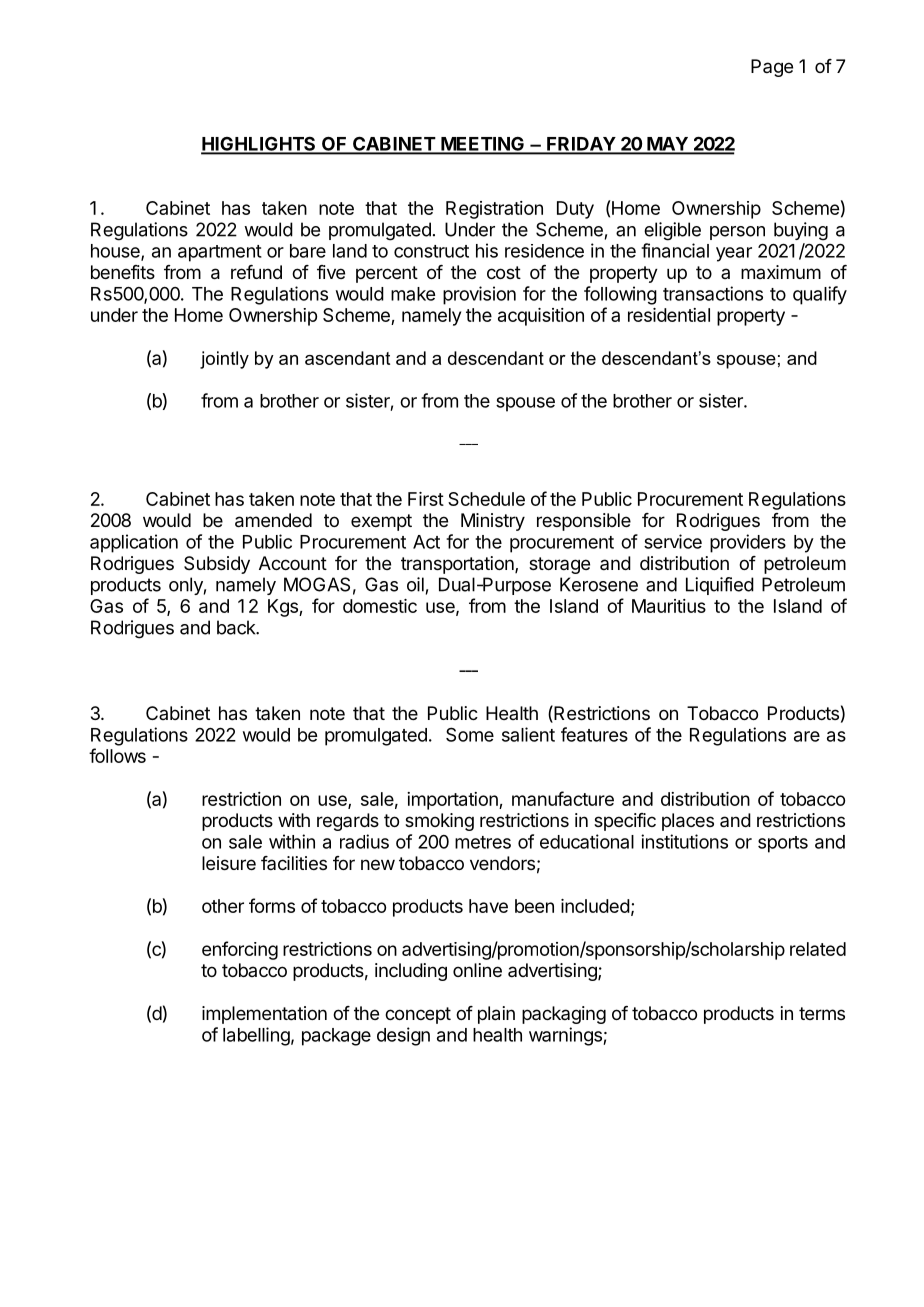  I want to click on features, so click(594, 734).
